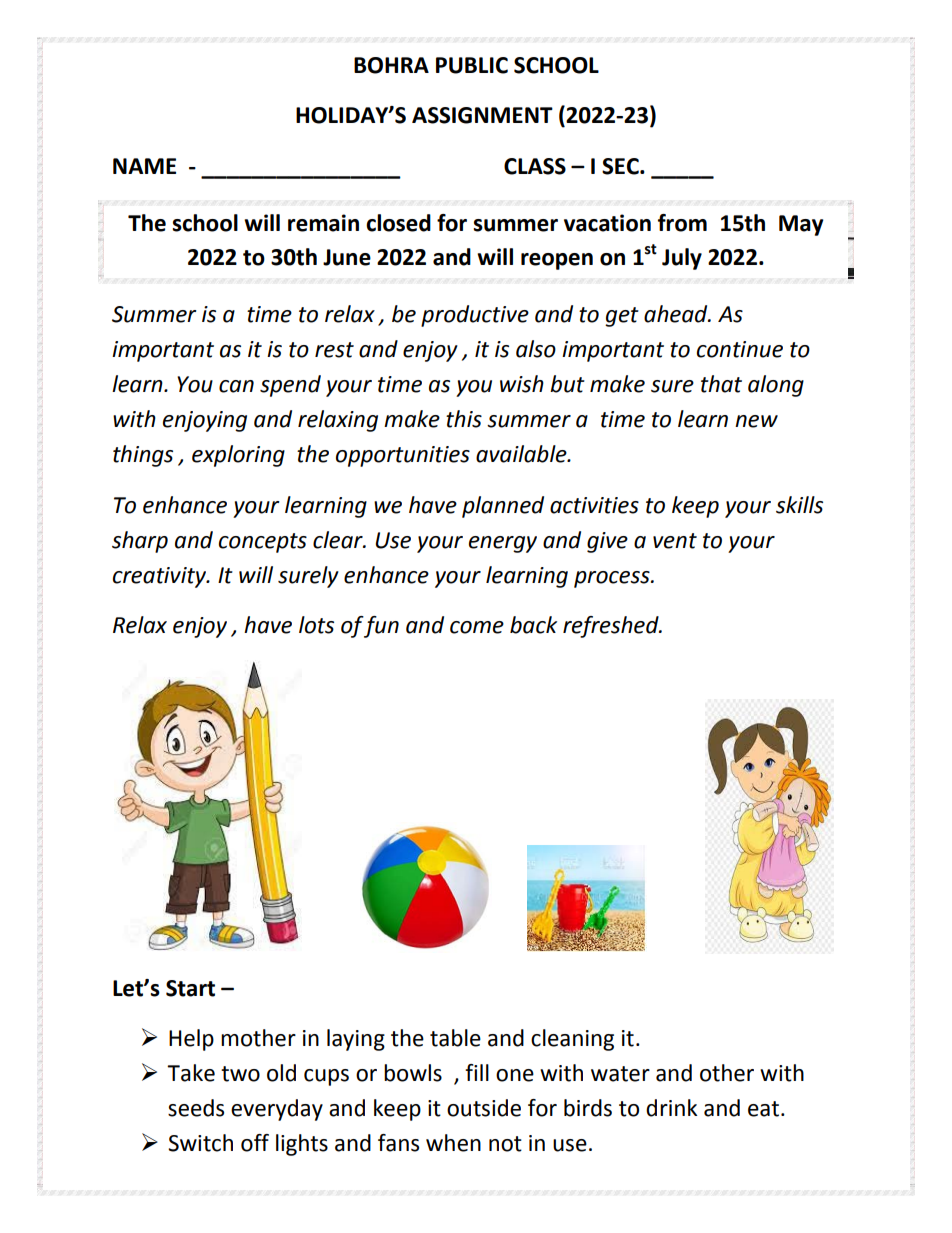  I want to click on SEC, so click(621, 166).
